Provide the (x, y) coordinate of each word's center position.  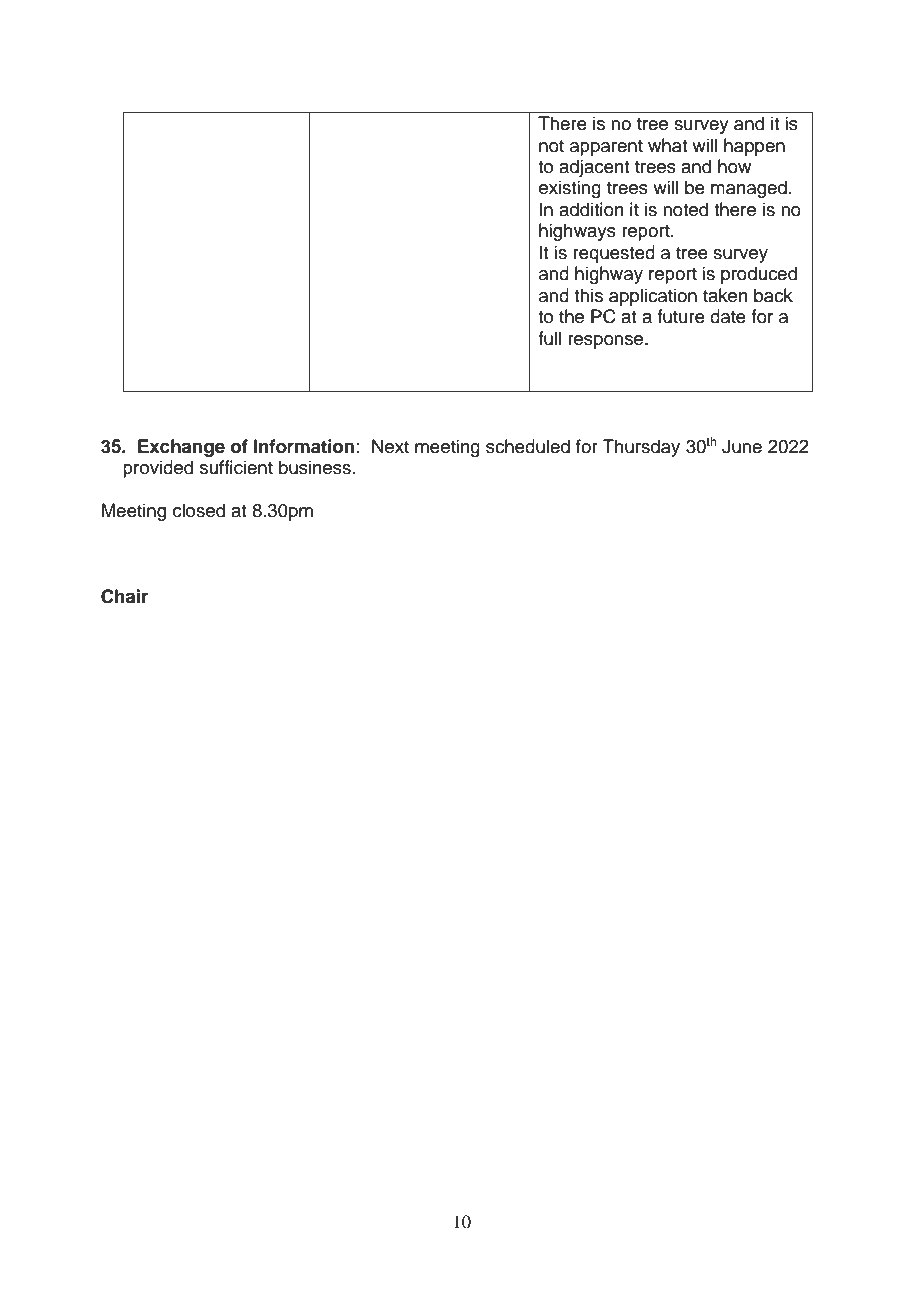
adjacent (594, 168)
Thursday (641, 448)
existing (570, 189)
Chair (124, 596)
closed (199, 510)
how (734, 166)
